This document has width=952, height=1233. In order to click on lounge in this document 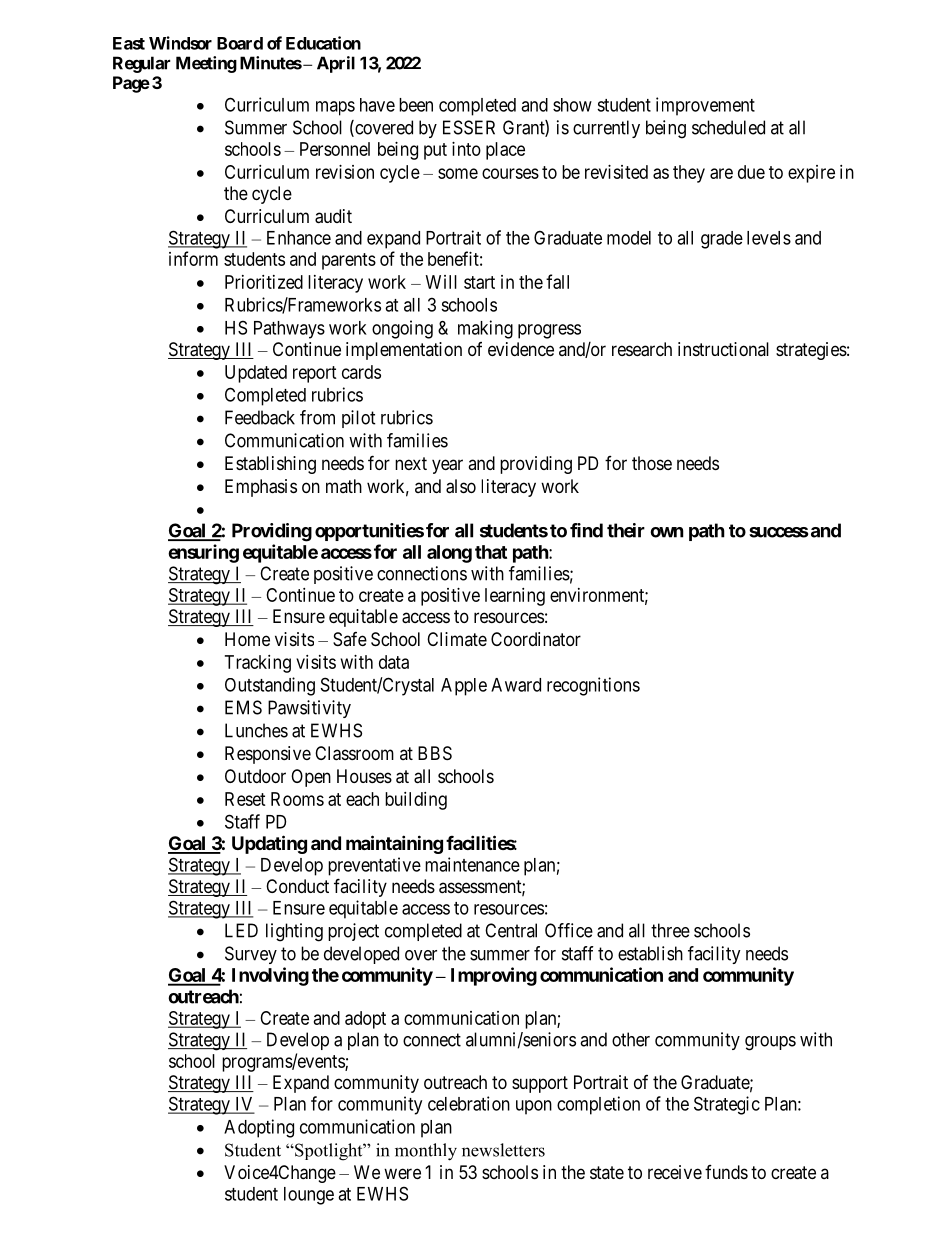, I will do `click(309, 1196)`.
